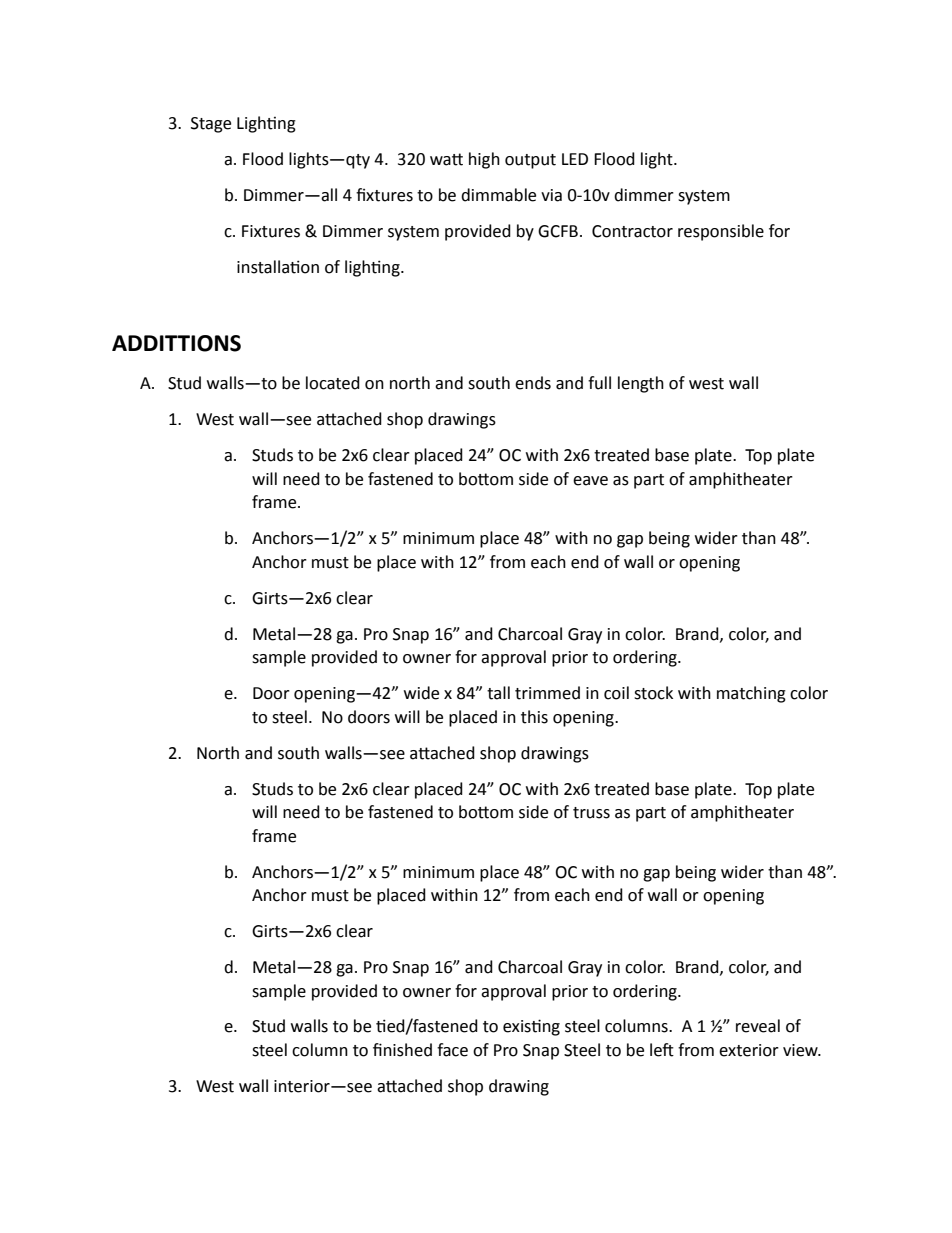 Image resolution: width=952 pixels, height=1233 pixels. I want to click on face, so click(452, 1050).
